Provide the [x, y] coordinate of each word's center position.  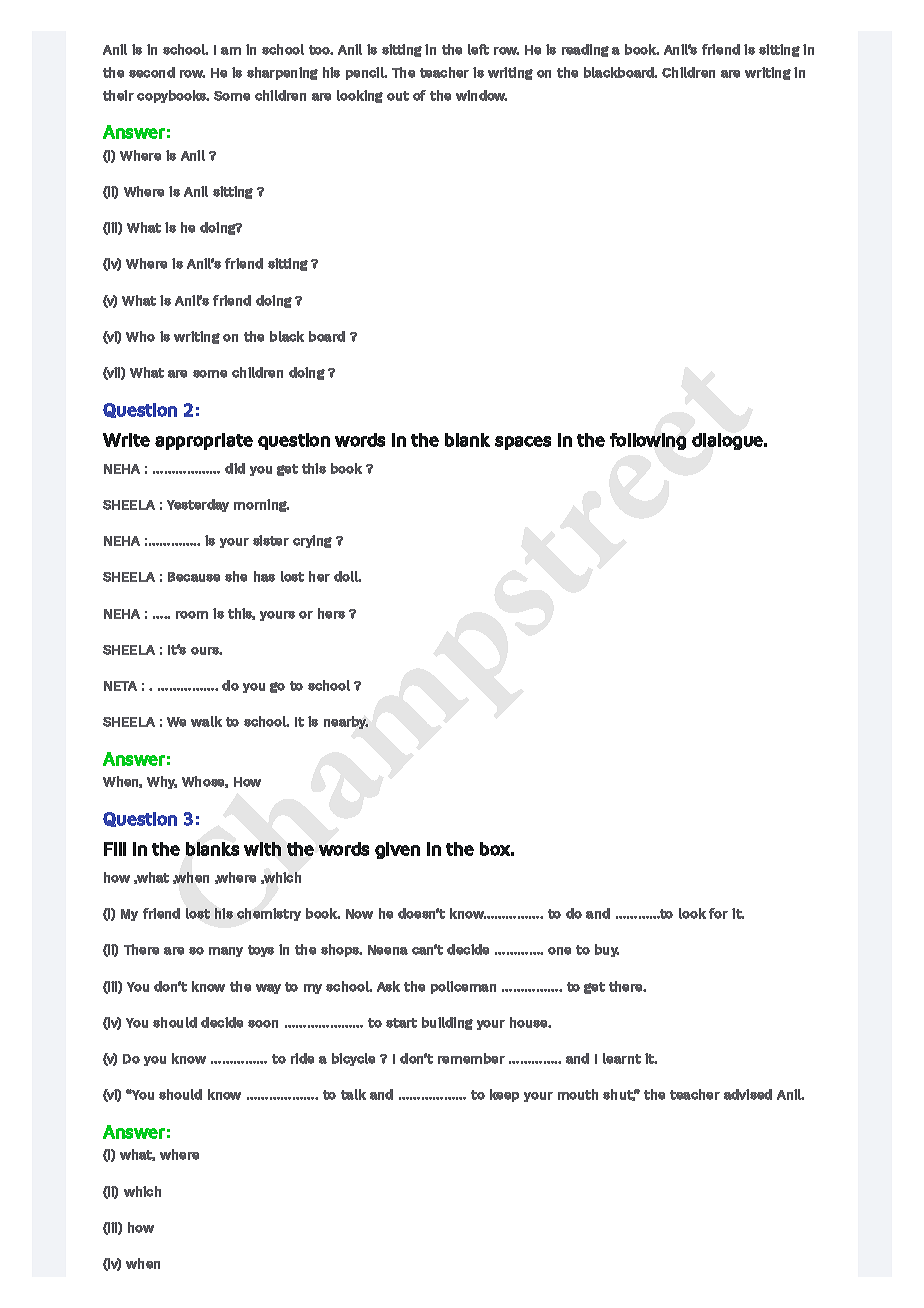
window [481, 95]
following [648, 441]
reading [585, 50]
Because [194, 577]
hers [331, 613]
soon [263, 1024]
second [152, 72]
